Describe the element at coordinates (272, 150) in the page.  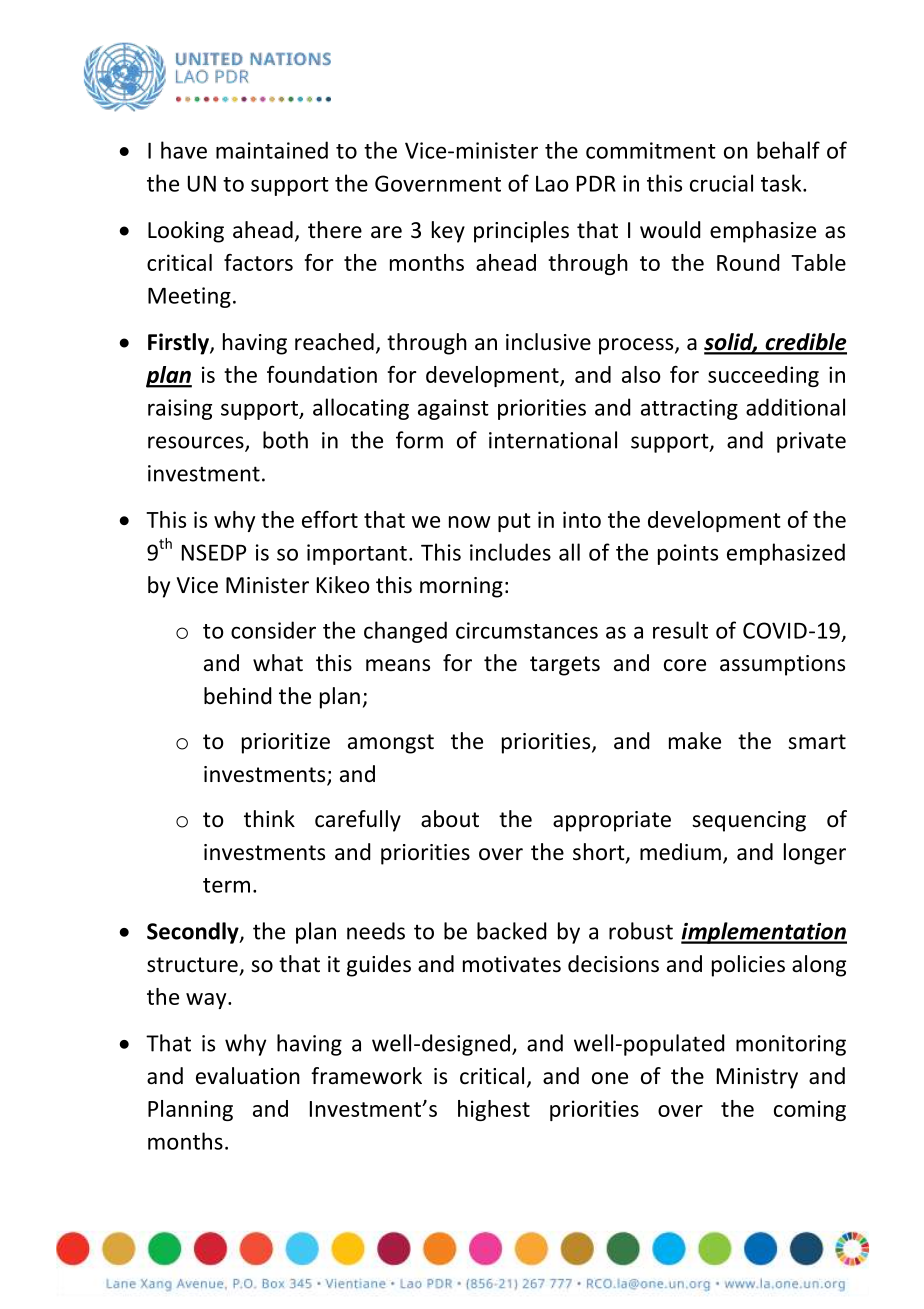
I see `maintained` at that location.
